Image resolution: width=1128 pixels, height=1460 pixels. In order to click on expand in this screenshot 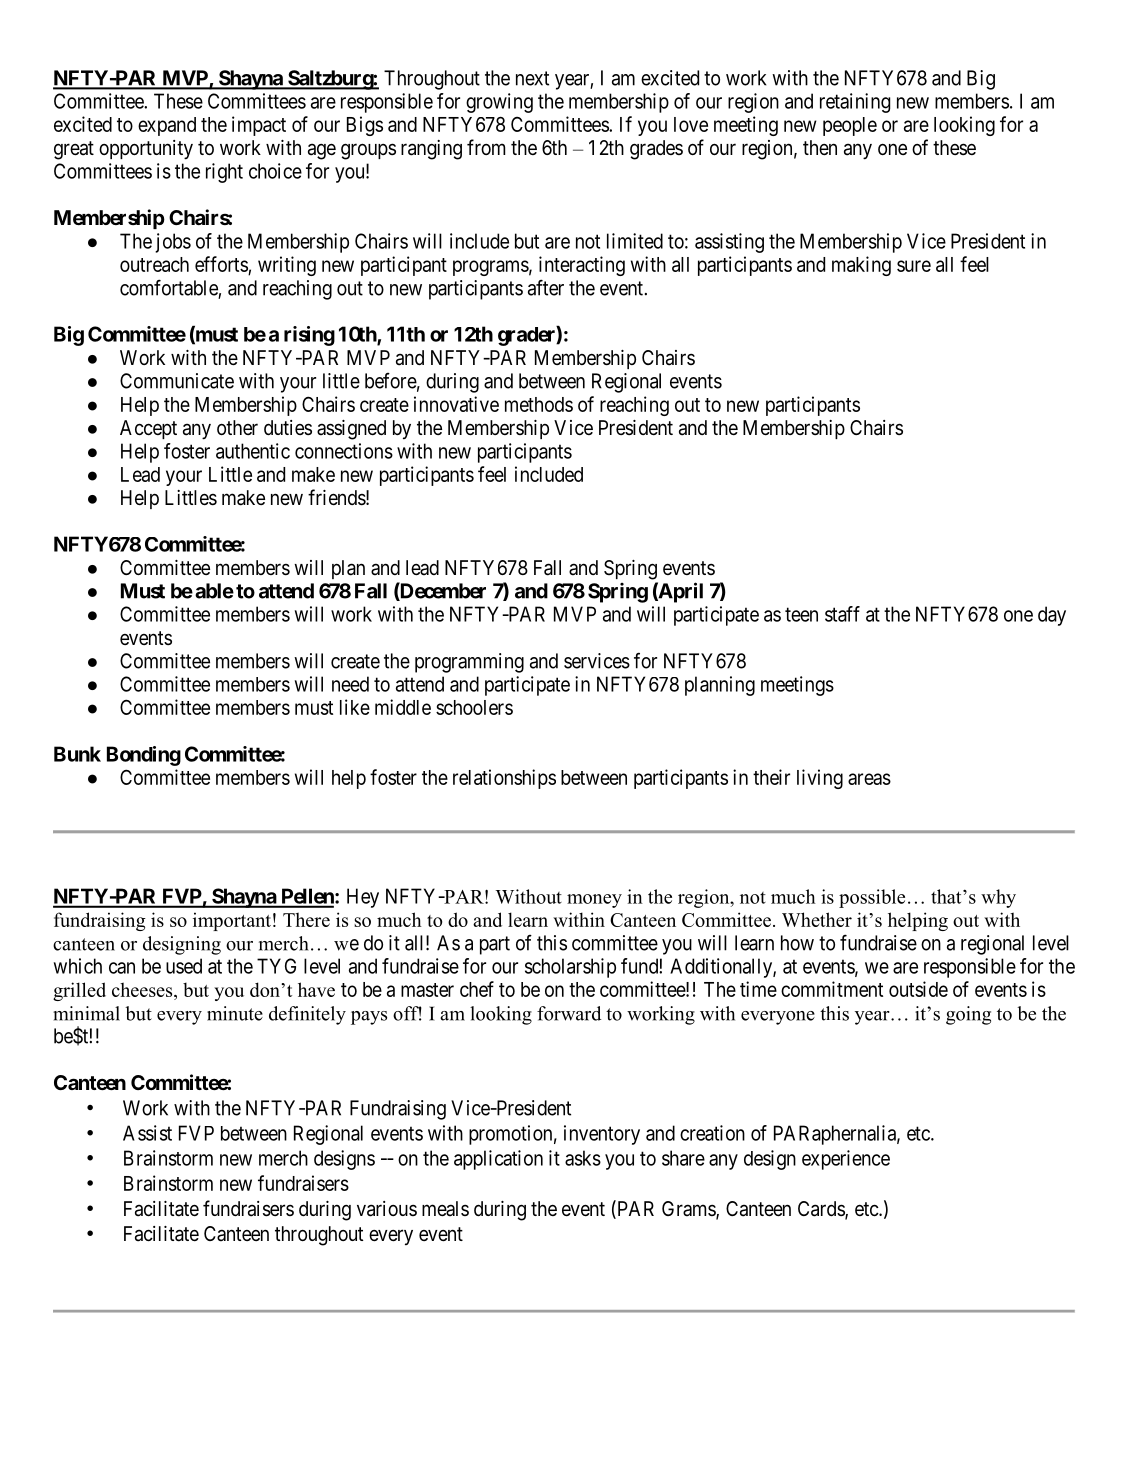, I will do `click(167, 126)`.
